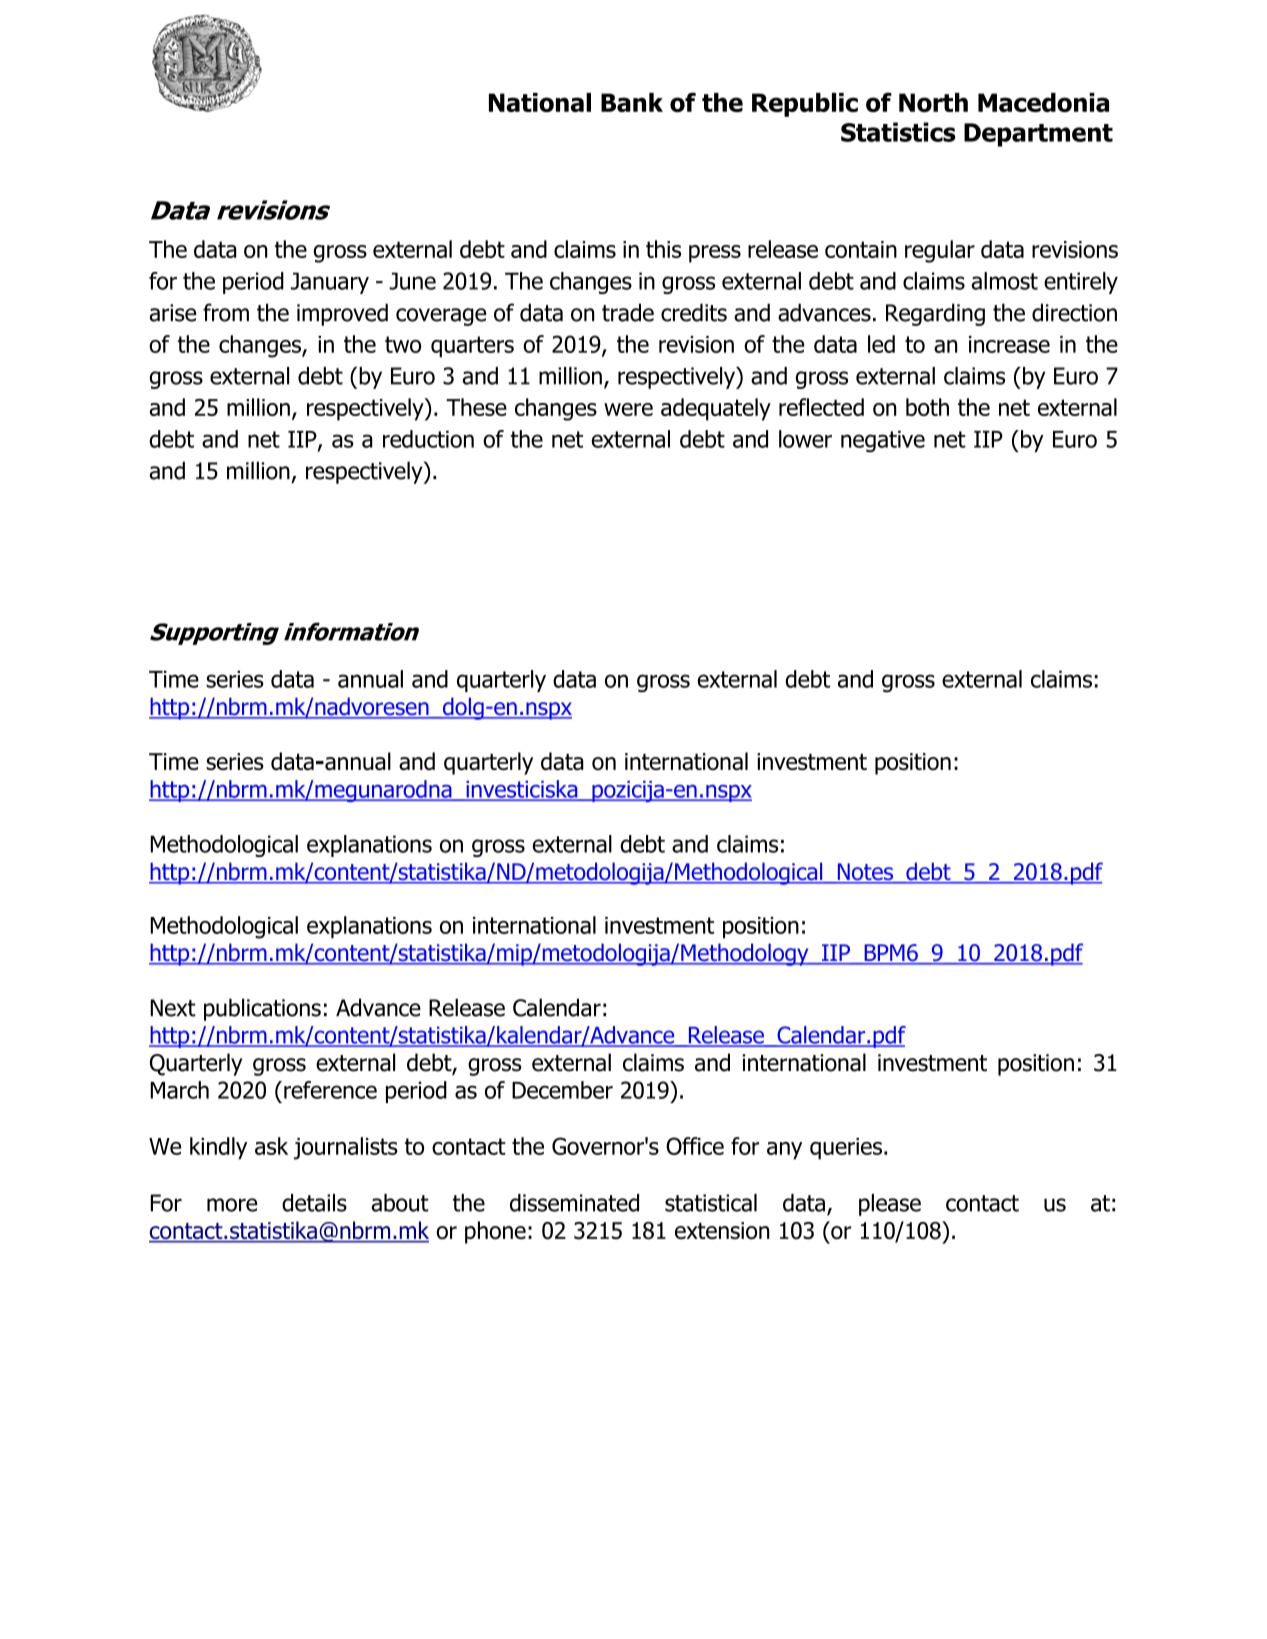  Describe the element at coordinates (574, 1203) in the screenshot. I see `disseminated` at that location.
